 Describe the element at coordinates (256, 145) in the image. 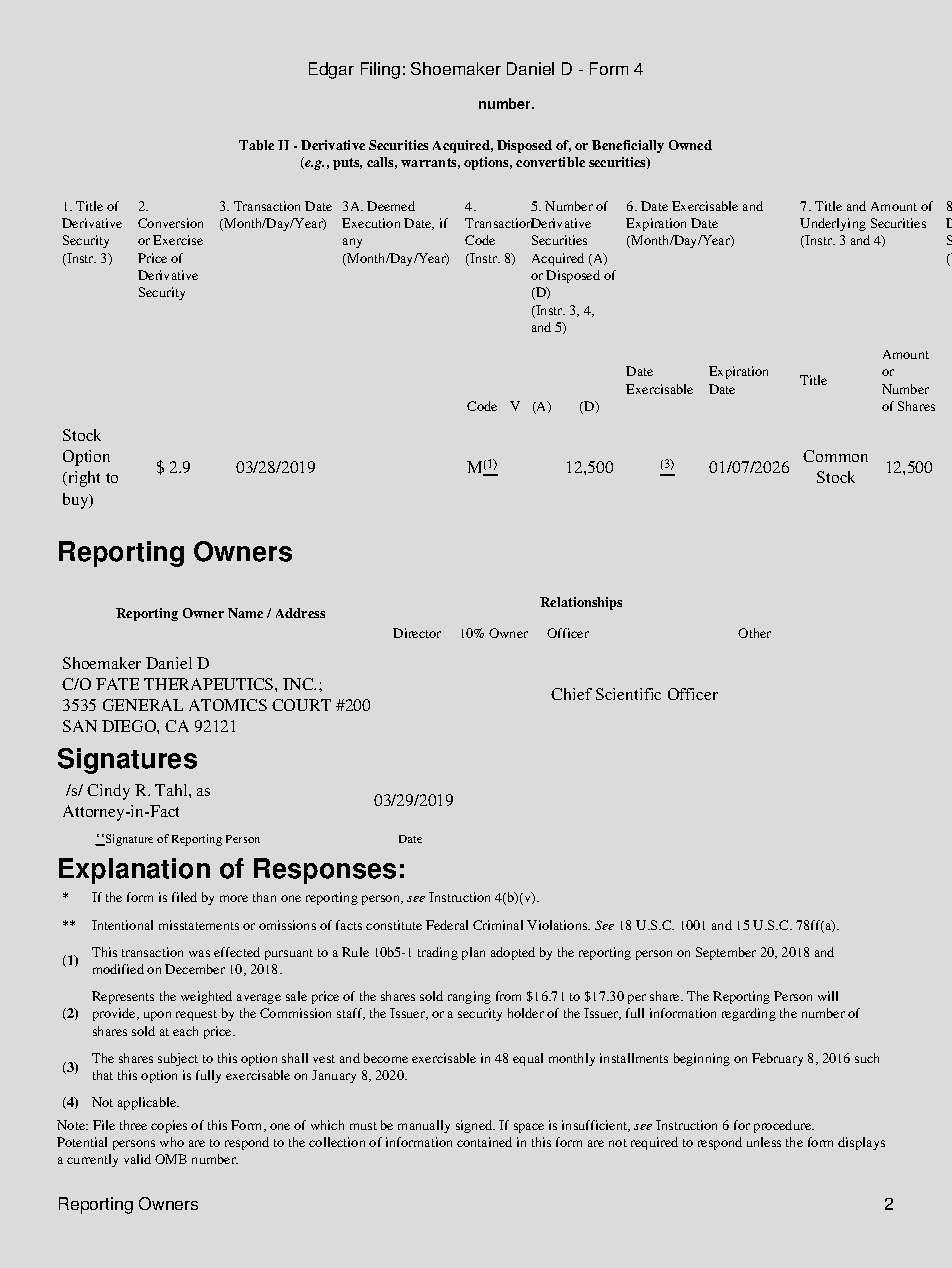

I see `Table` at that location.
